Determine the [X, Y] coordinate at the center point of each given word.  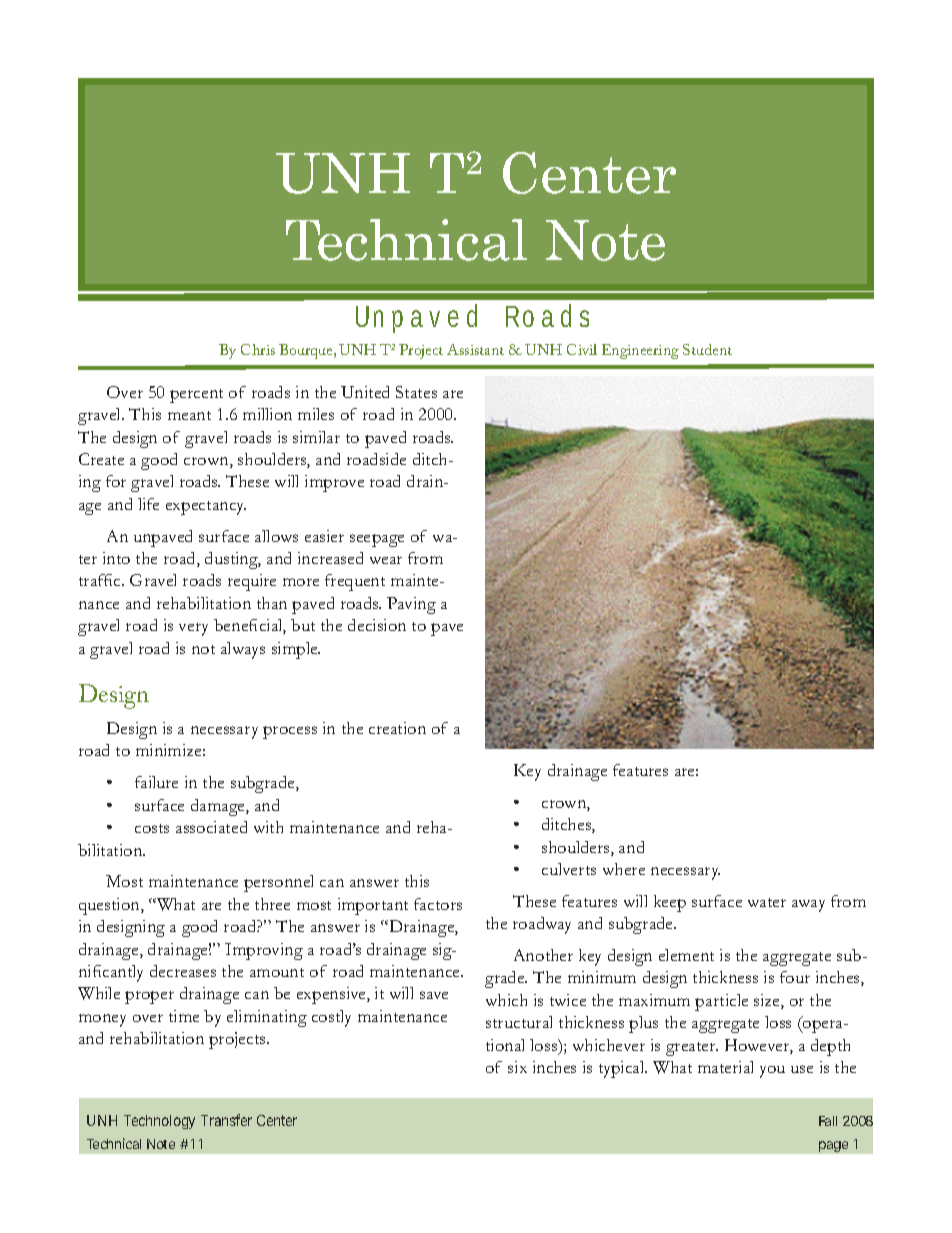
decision [377, 625]
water [767, 902]
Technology [159, 1122]
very [193, 629]
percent [196, 396]
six [517, 1067]
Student [707, 349]
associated [211, 827]
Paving [411, 605]
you [772, 1072]
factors [438, 904]
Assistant [475, 349]
